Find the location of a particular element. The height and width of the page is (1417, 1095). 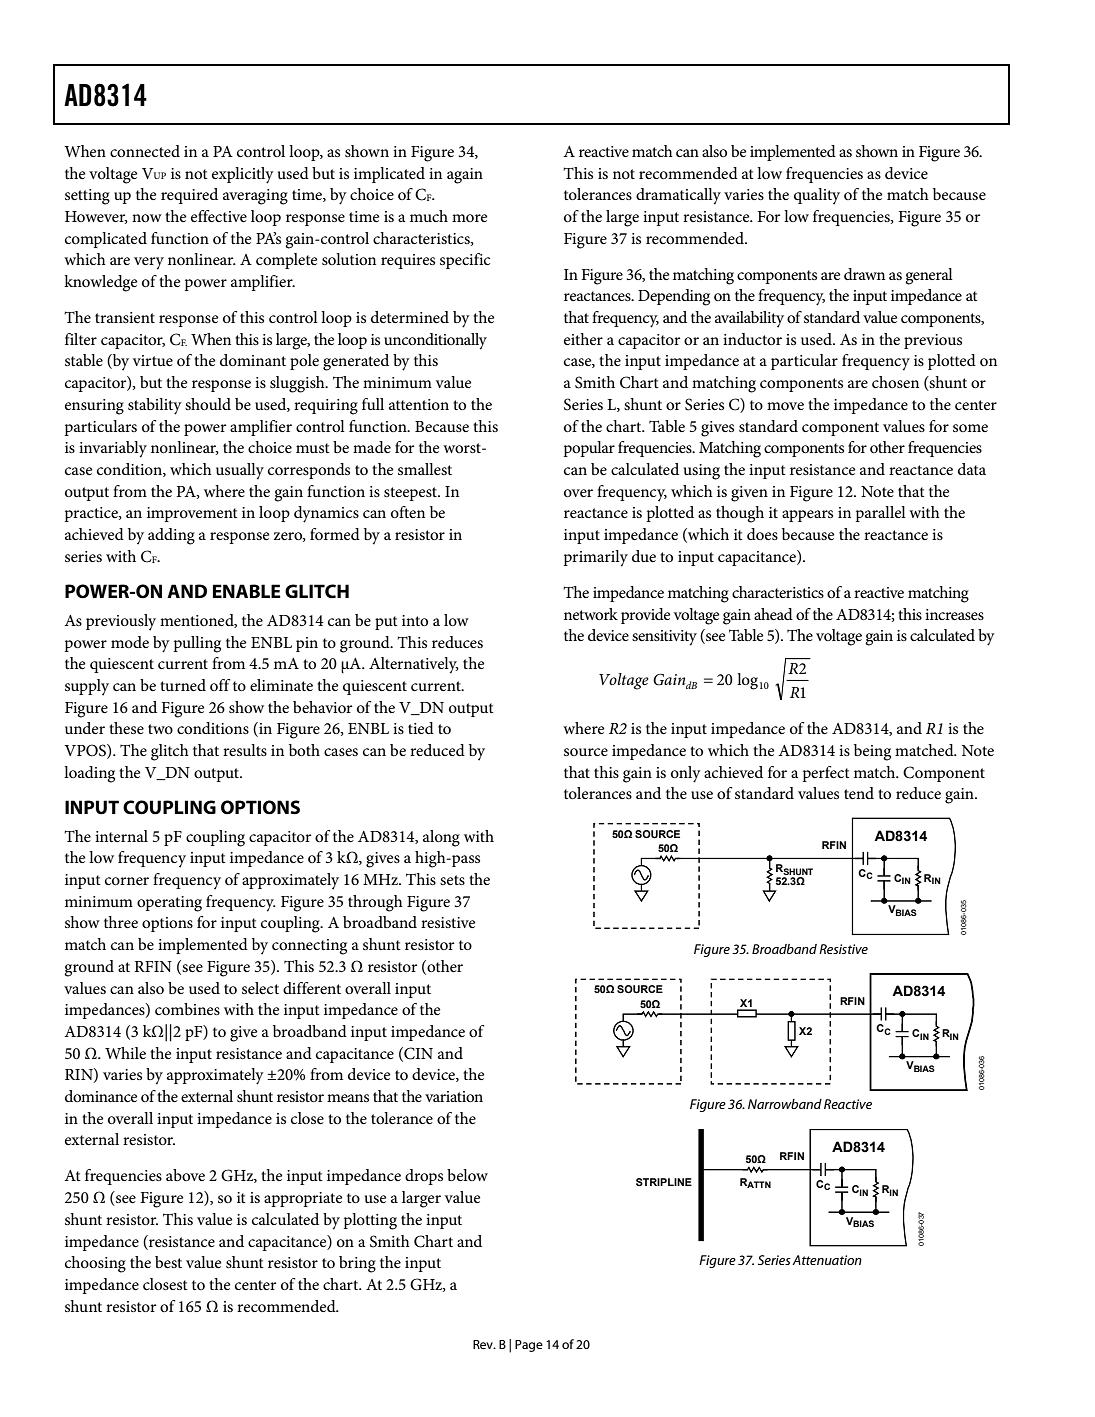

tied is located at coordinates (421, 728).
